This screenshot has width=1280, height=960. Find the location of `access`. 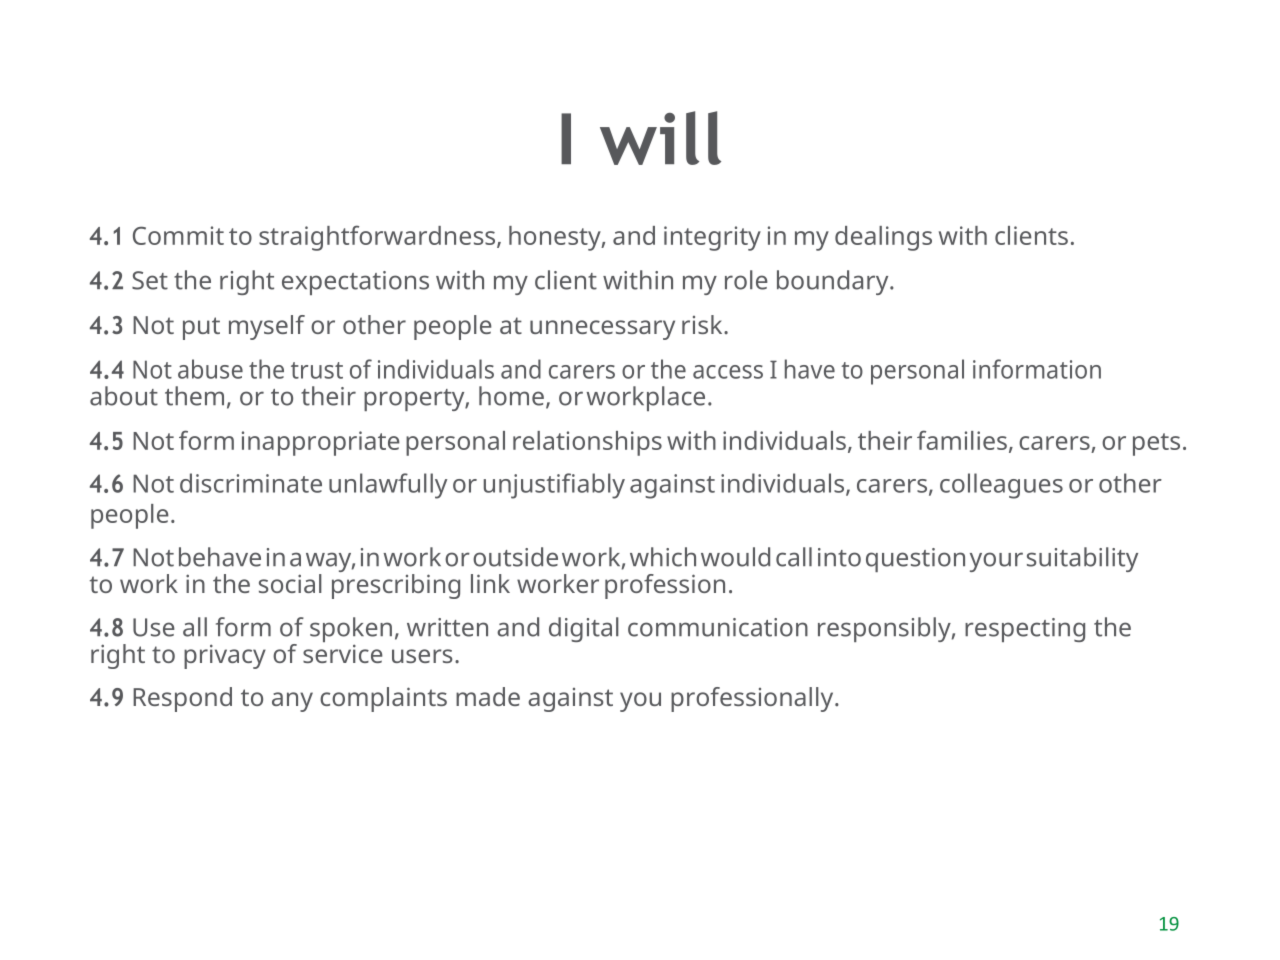

access is located at coordinates (728, 372).
